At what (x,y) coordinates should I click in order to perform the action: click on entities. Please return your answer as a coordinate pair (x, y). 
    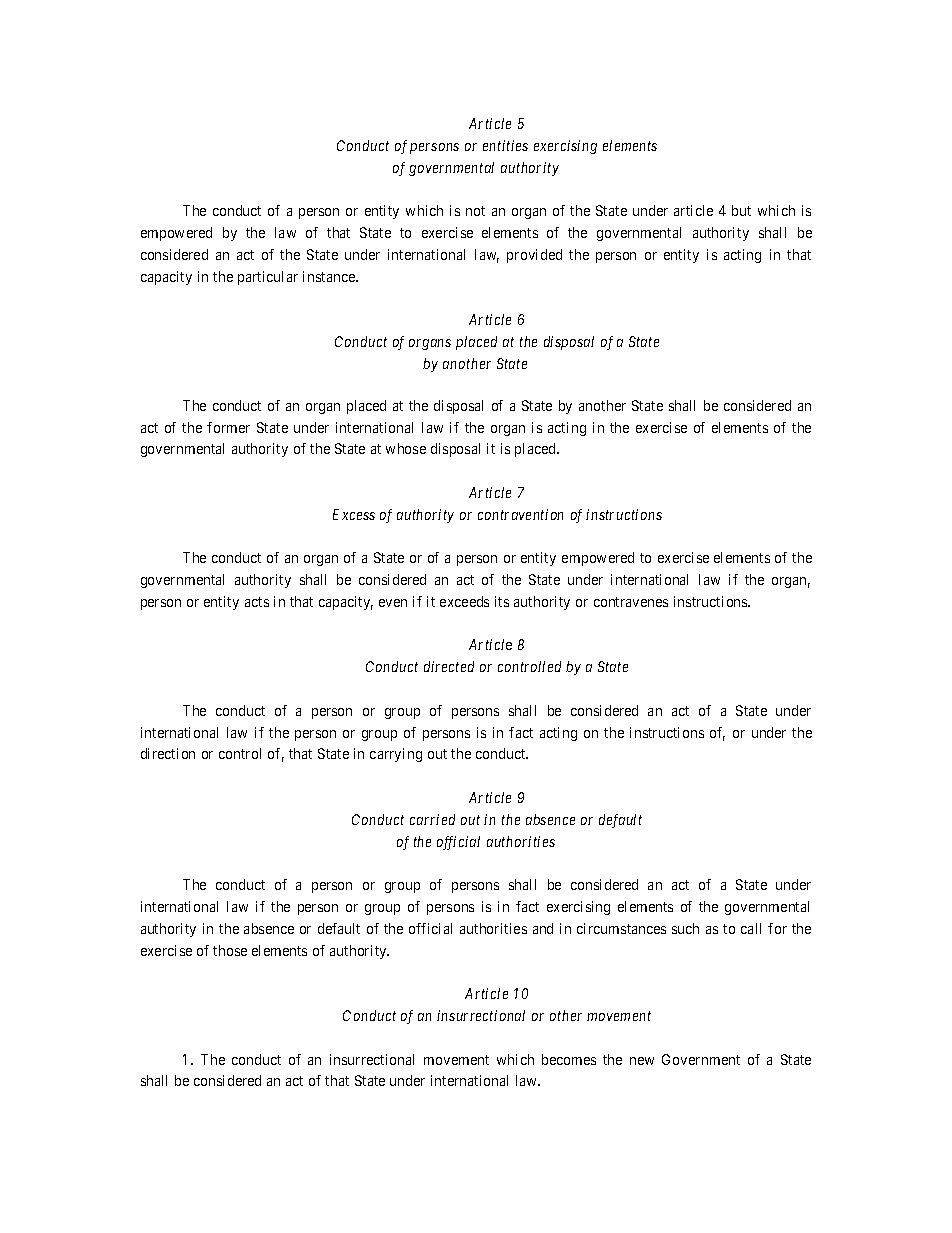
    Looking at the image, I should click on (505, 145).
